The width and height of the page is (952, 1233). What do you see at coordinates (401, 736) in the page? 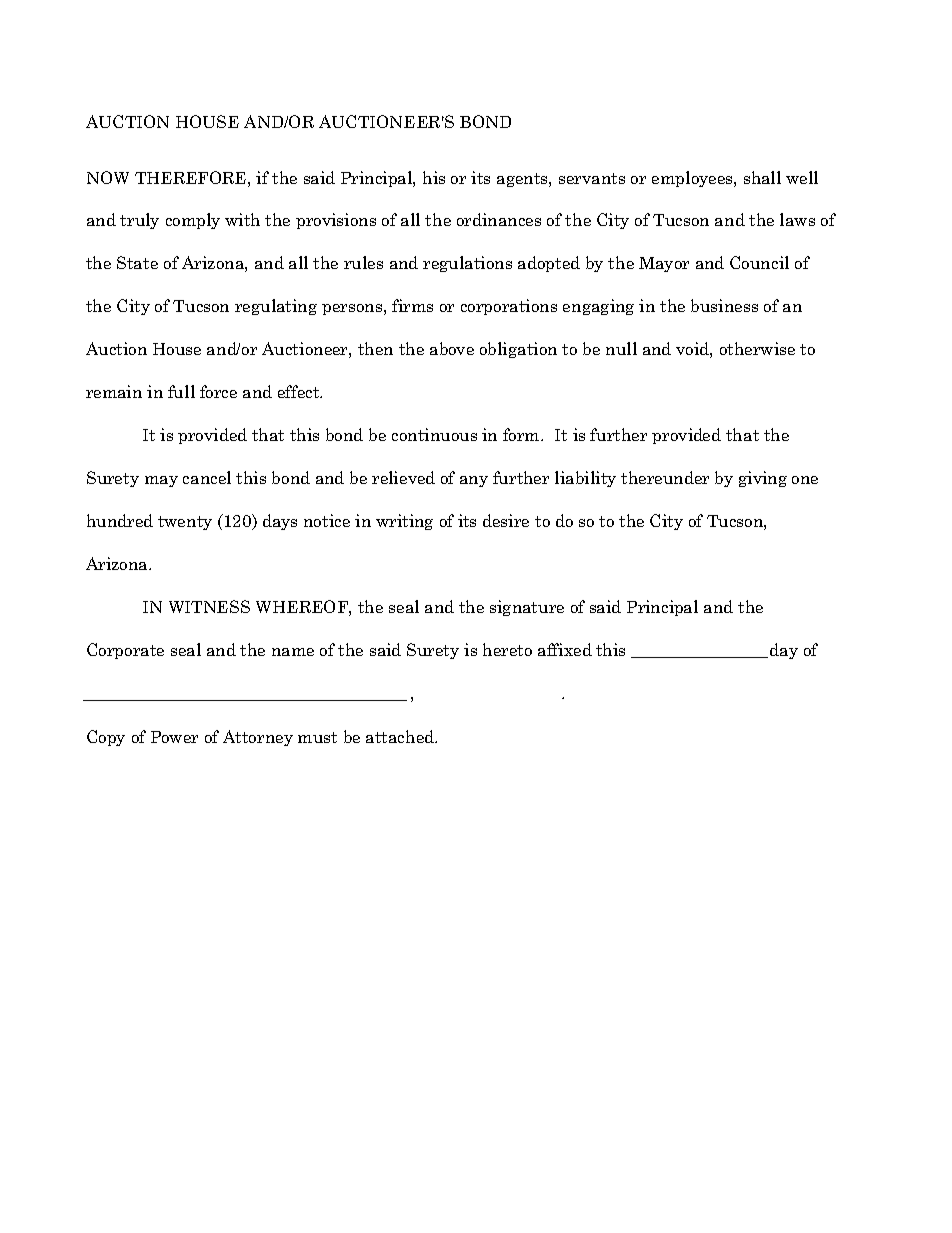
I see `attached` at bounding box center [401, 736].
